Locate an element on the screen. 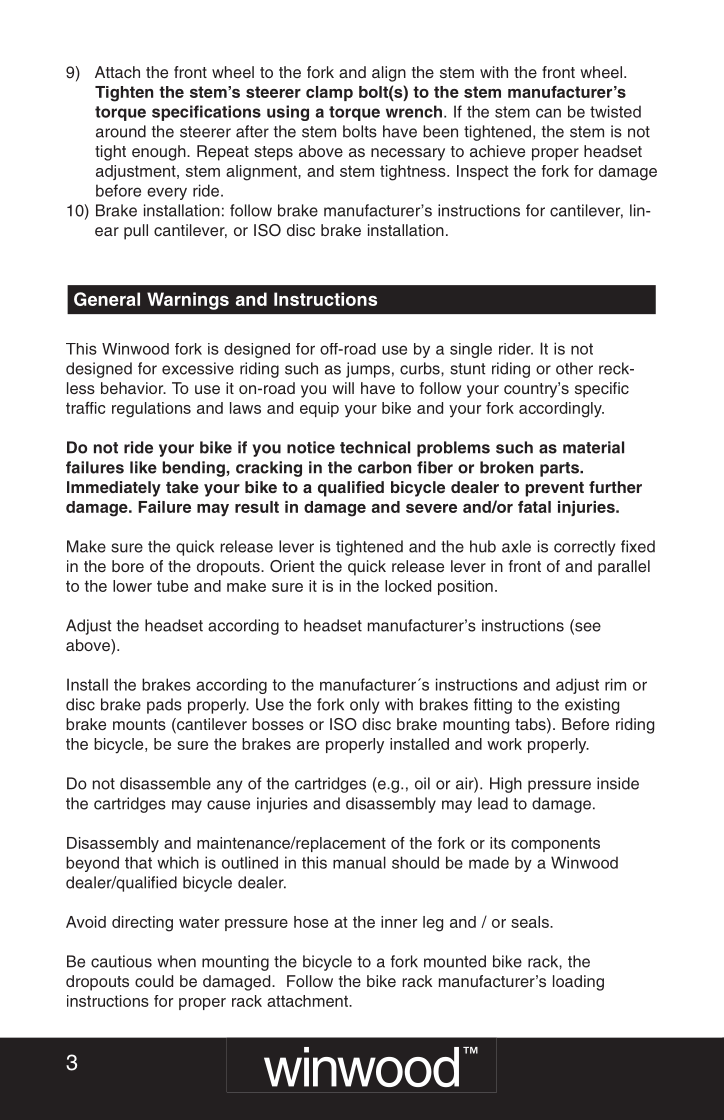  around is located at coordinates (121, 131).
